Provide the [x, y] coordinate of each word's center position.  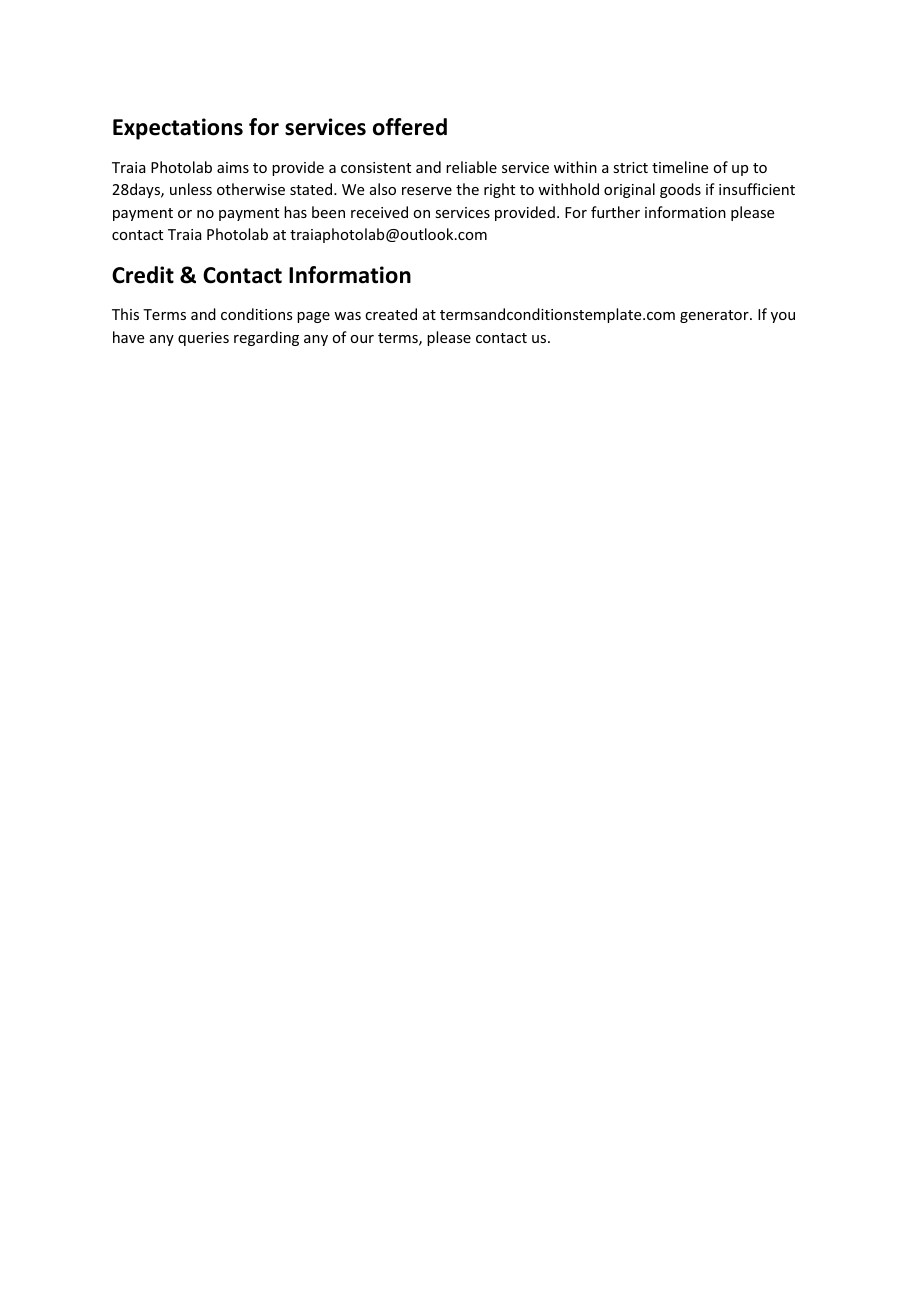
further [615, 212]
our [362, 339]
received [379, 212]
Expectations [178, 129]
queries [203, 339]
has [295, 212]
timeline [680, 167]
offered [410, 127]
